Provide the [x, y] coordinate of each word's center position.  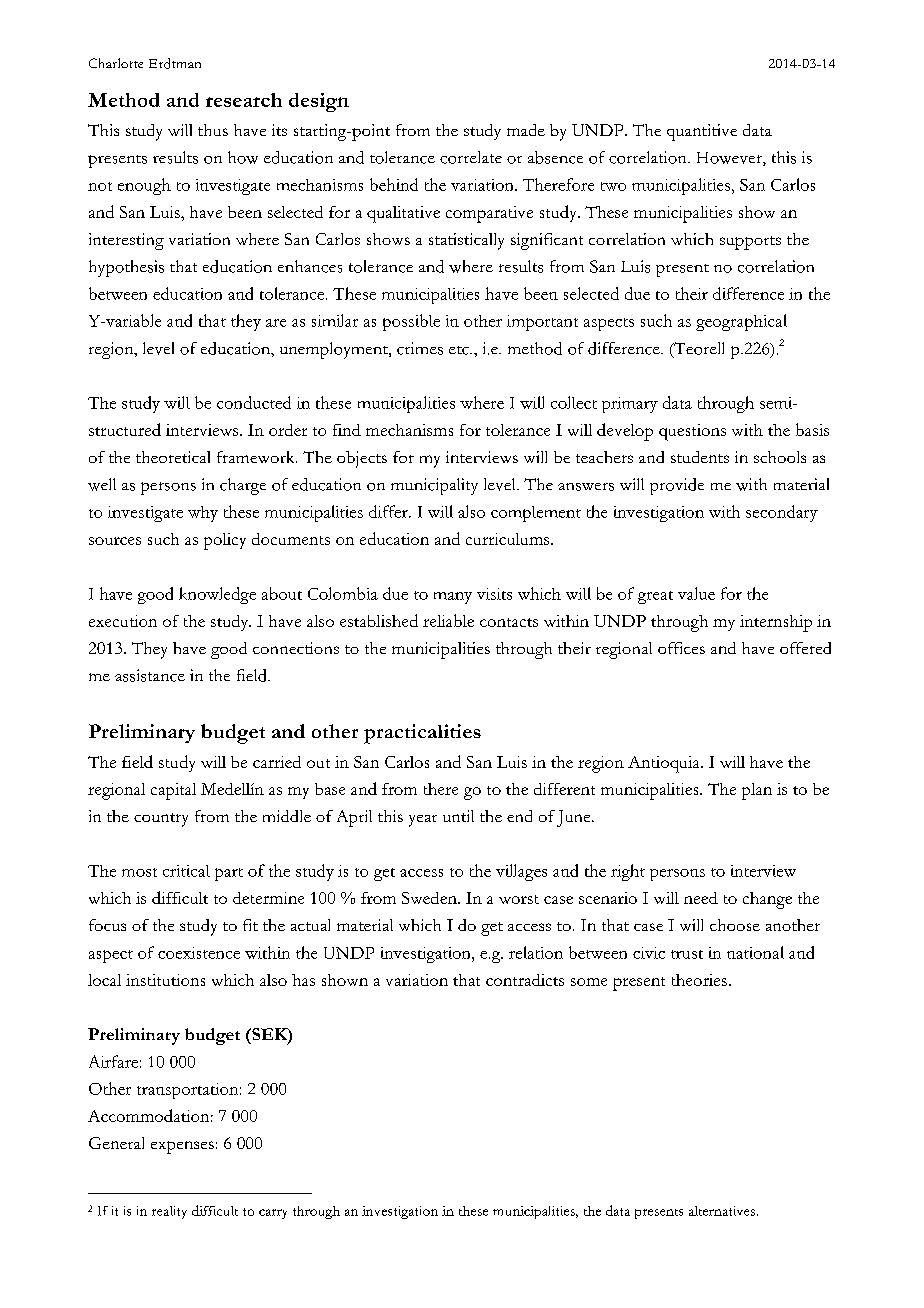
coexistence [199, 953]
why [203, 514]
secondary [782, 513]
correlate [471, 157]
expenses [182, 1147]
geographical [741, 322]
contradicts [525, 980]
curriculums [509, 539]
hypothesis [126, 268]
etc [460, 350]
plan [757, 791]
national [755, 952]
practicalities [422, 734]
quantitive [702, 132]
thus [213, 130]
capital [173, 791]
